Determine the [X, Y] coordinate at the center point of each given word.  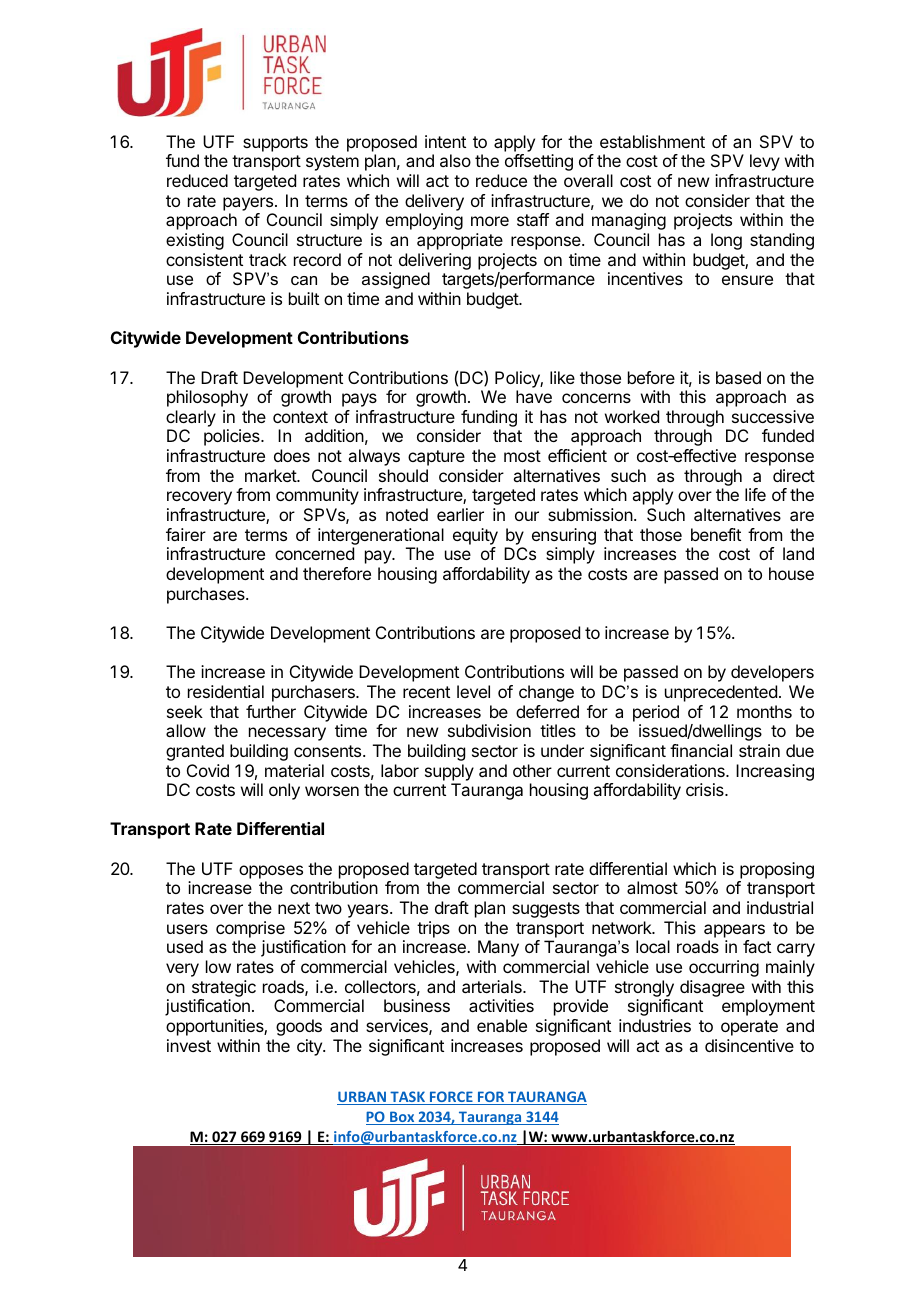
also [455, 160]
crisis [706, 789]
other [532, 770]
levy [765, 162]
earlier [460, 514]
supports [275, 144]
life [755, 494]
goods [299, 1027]
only [284, 791]
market [271, 475]
